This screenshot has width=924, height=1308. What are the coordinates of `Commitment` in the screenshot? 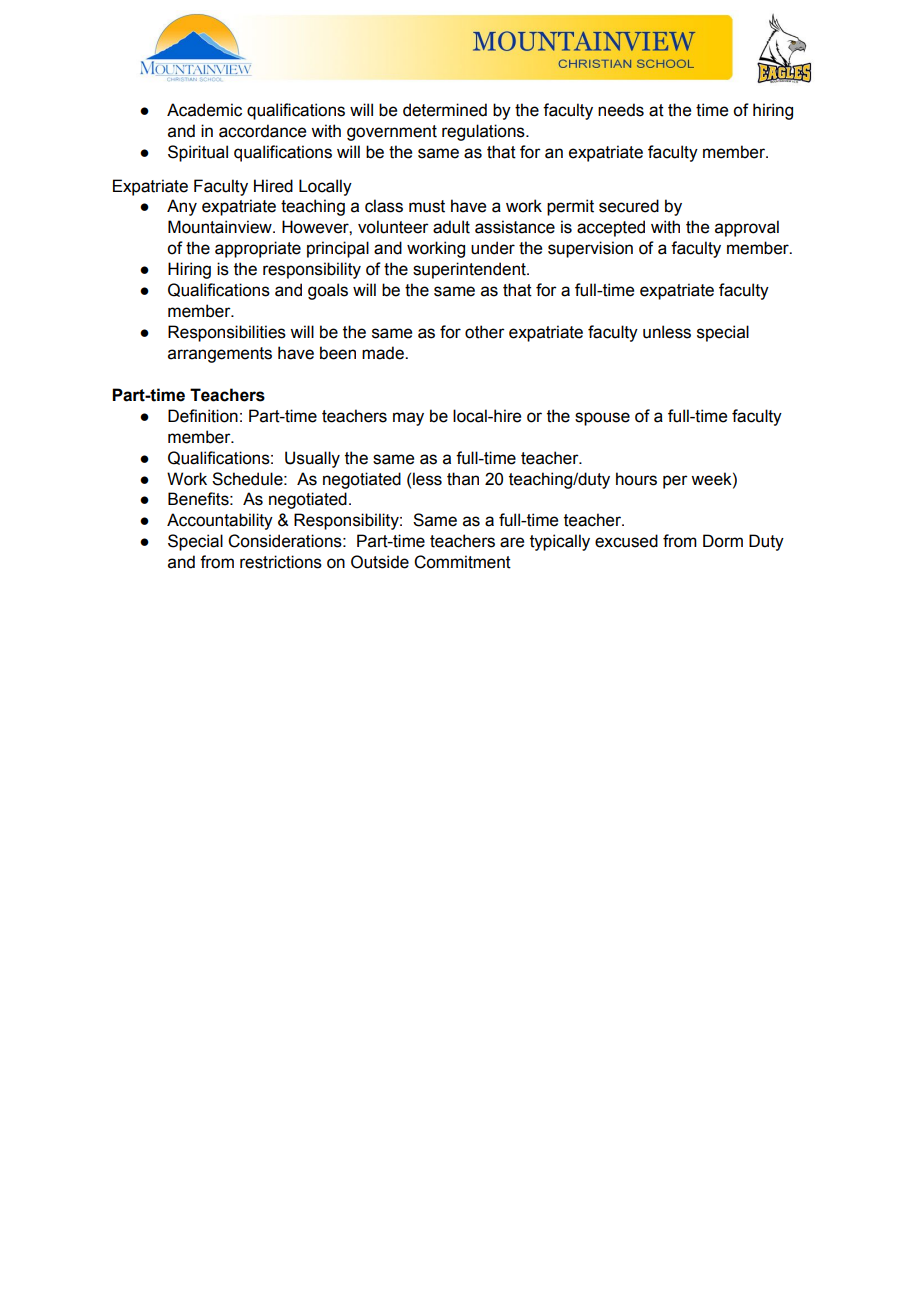 It's located at (462, 562).
